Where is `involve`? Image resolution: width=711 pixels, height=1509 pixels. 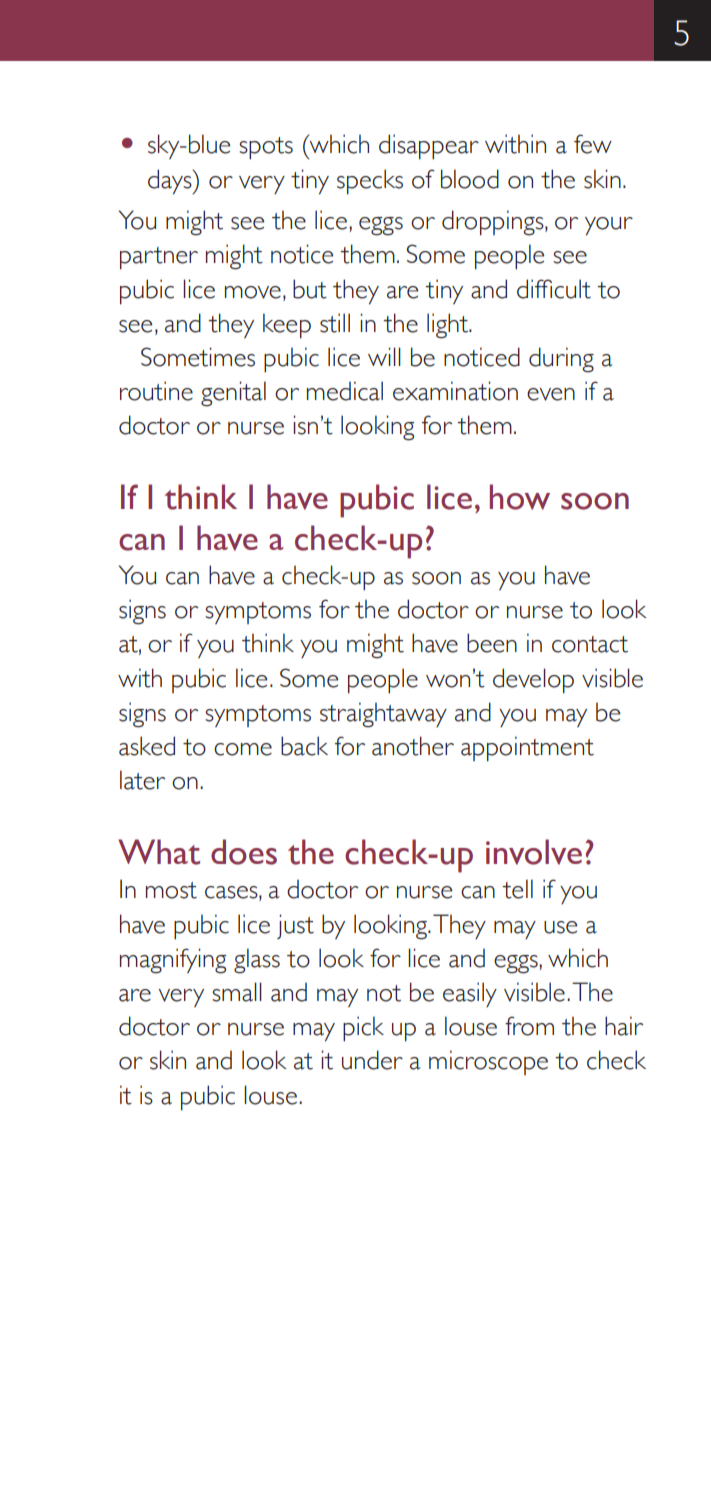
involve is located at coordinates (534, 852).
